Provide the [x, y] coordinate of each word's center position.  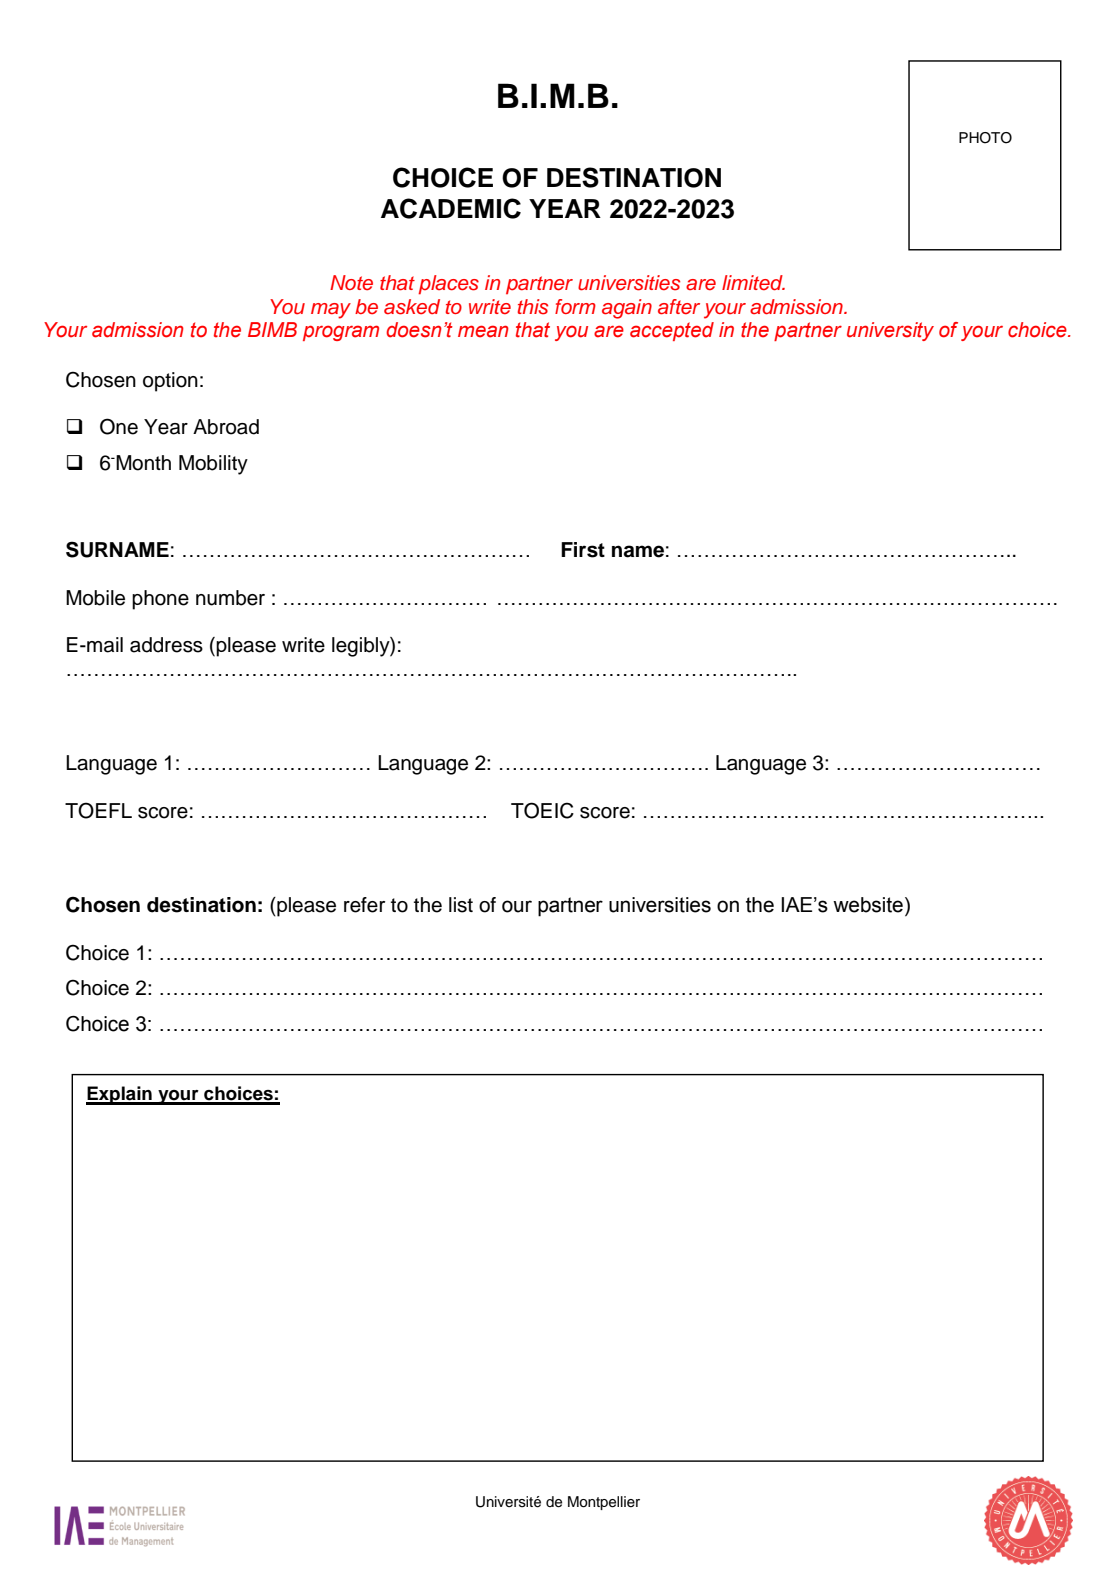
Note [351, 283]
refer [364, 905]
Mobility [213, 465]
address [166, 645]
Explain [120, 1095]
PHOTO [985, 138]
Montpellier [604, 1503]
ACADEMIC [451, 208]
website [868, 905]
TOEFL [98, 810]
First [583, 550]
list [461, 905]
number [230, 598]
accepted [672, 331]
